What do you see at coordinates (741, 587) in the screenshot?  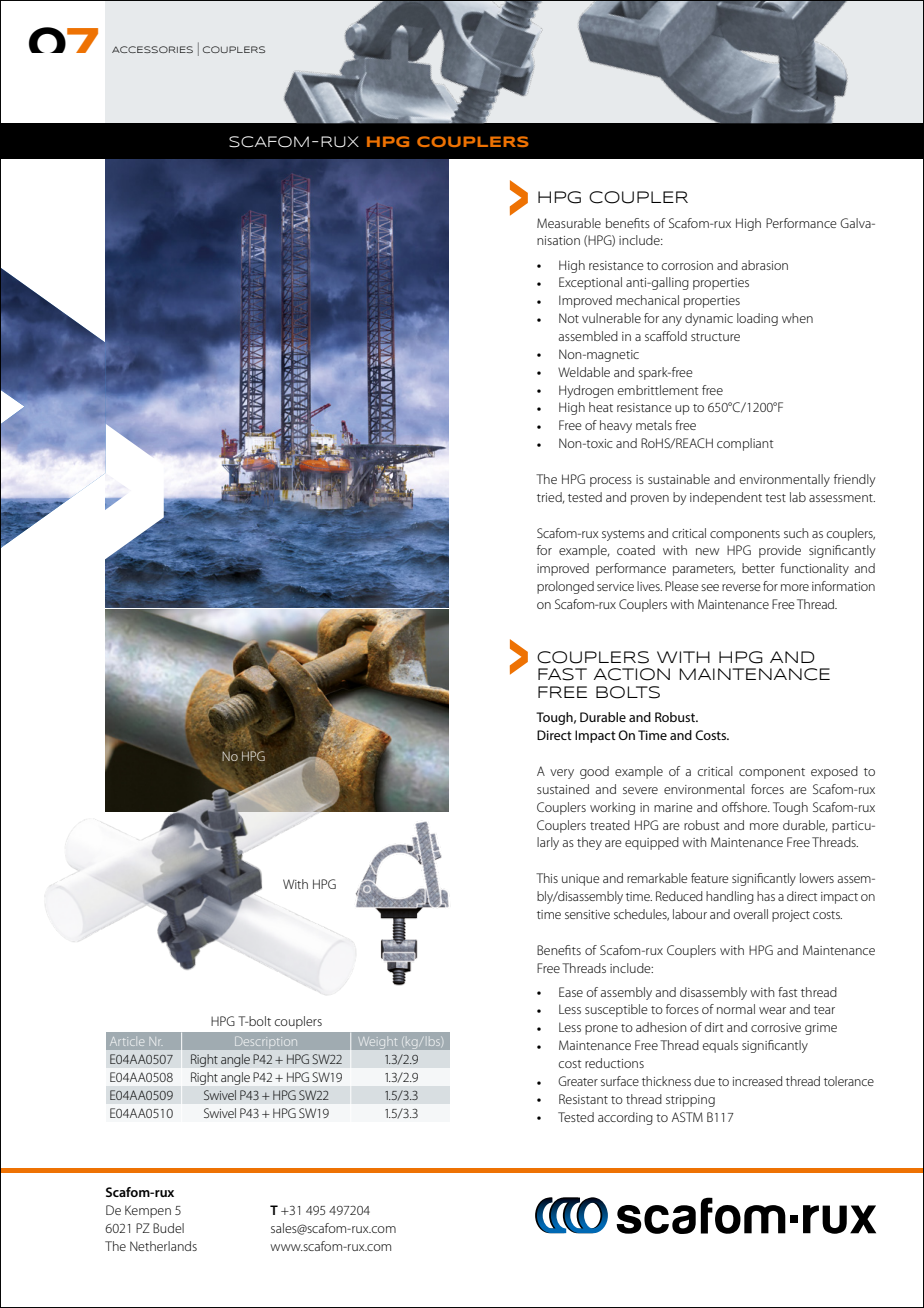 I see `reverse` at bounding box center [741, 587].
